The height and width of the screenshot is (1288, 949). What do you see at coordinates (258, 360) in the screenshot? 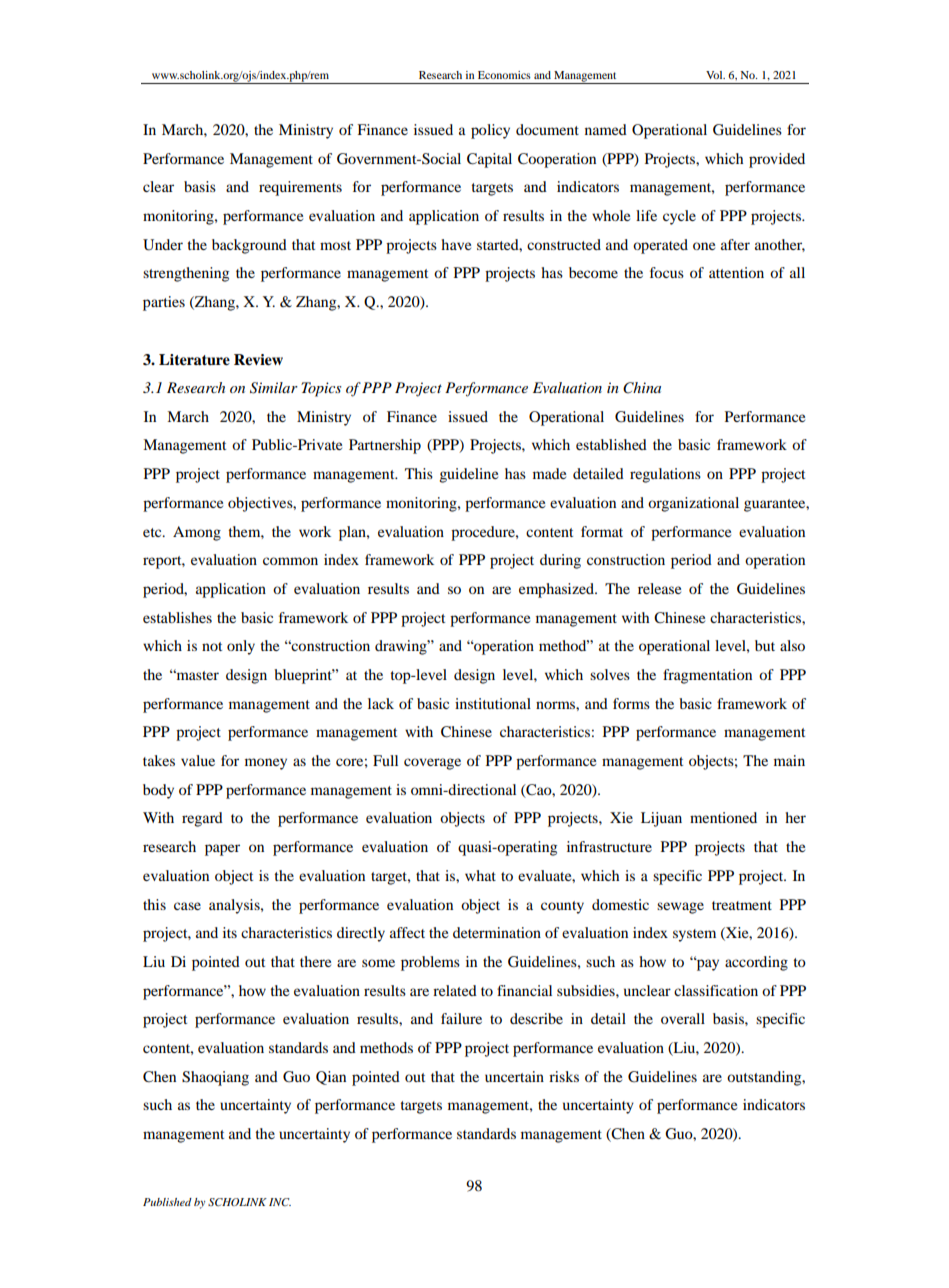
I see `Review` at bounding box center [258, 360].
